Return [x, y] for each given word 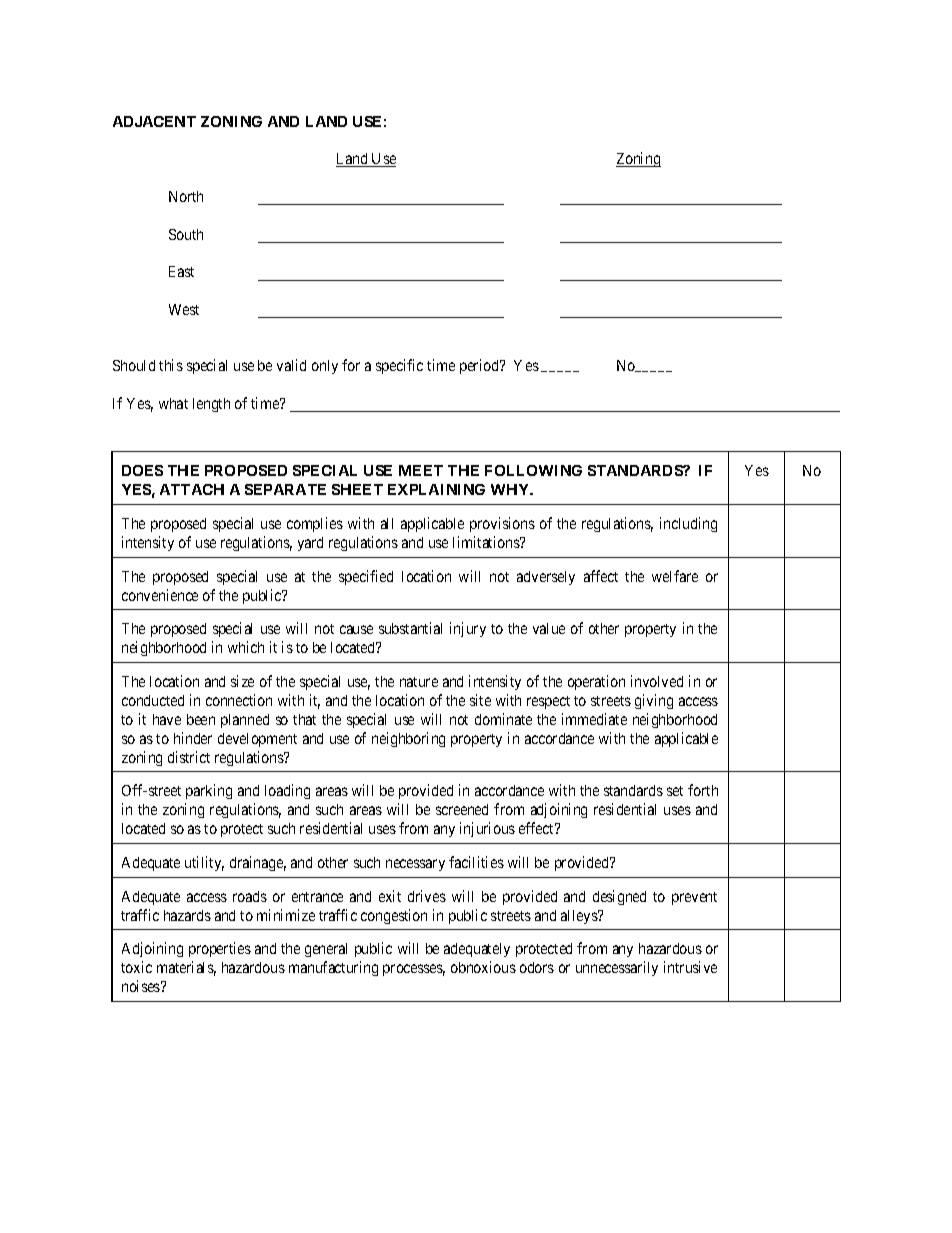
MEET [421, 470]
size [242, 681]
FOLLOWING [533, 470]
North [186, 196]
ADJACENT [154, 121]
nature [419, 682]
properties [220, 949]
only [325, 367]
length [211, 405]
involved [657, 681]
